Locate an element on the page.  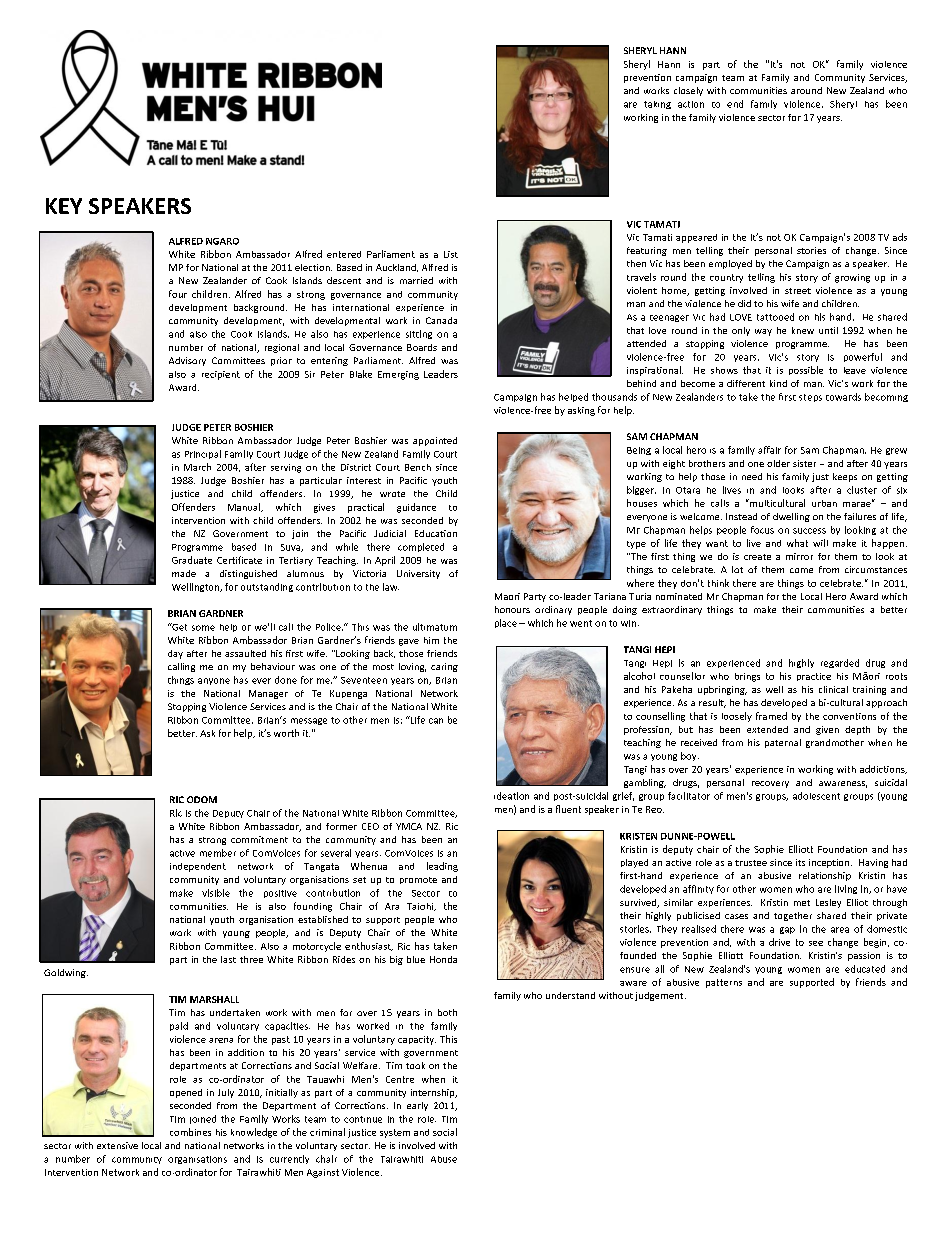
taking is located at coordinates (657, 105).
